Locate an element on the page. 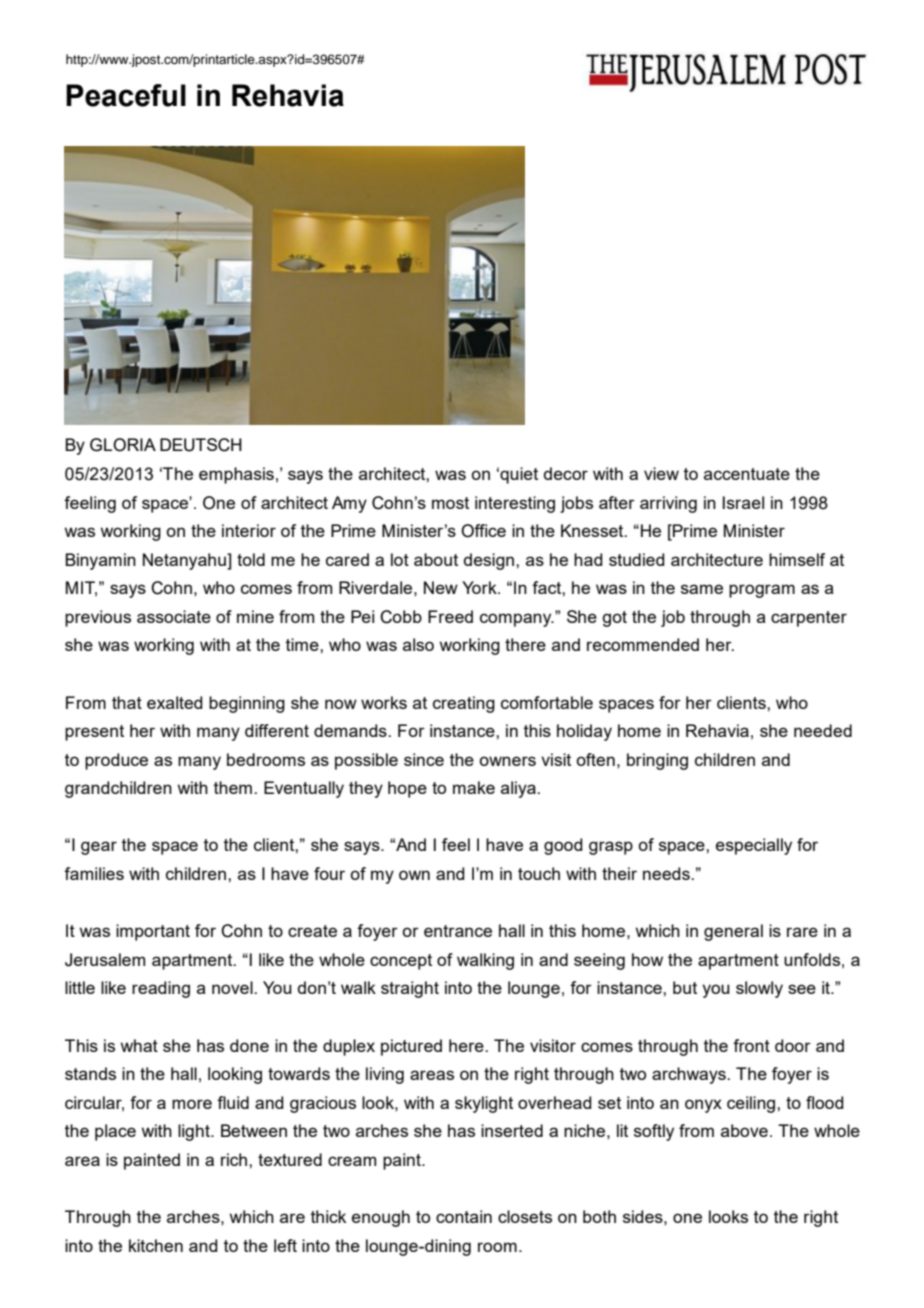 This page has height=1308, width=924. exalted is located at coordinates (175, 702).
